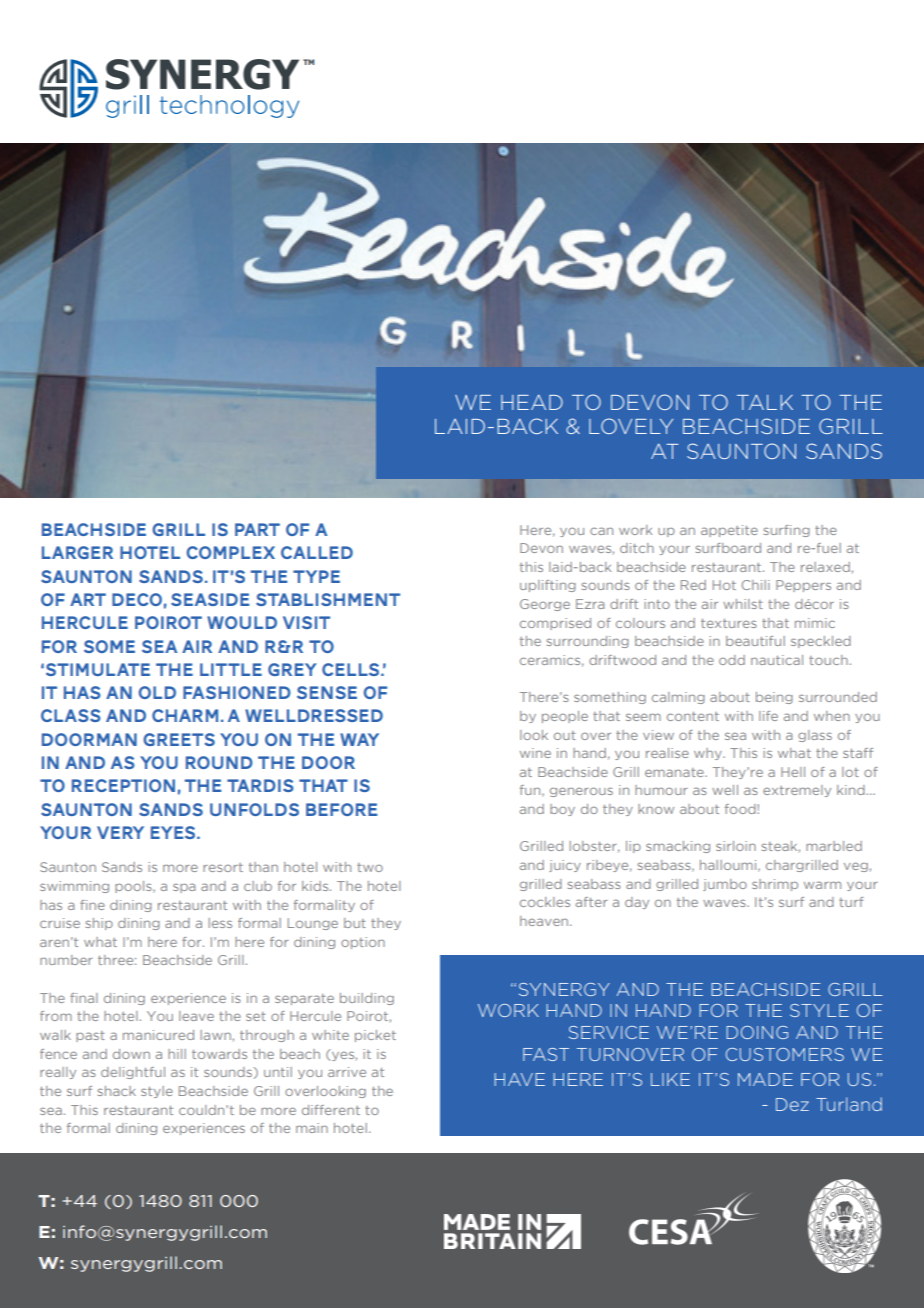  Describe the element at coordinates (519, 1079) in the page. I see `HAVE` at that location.
